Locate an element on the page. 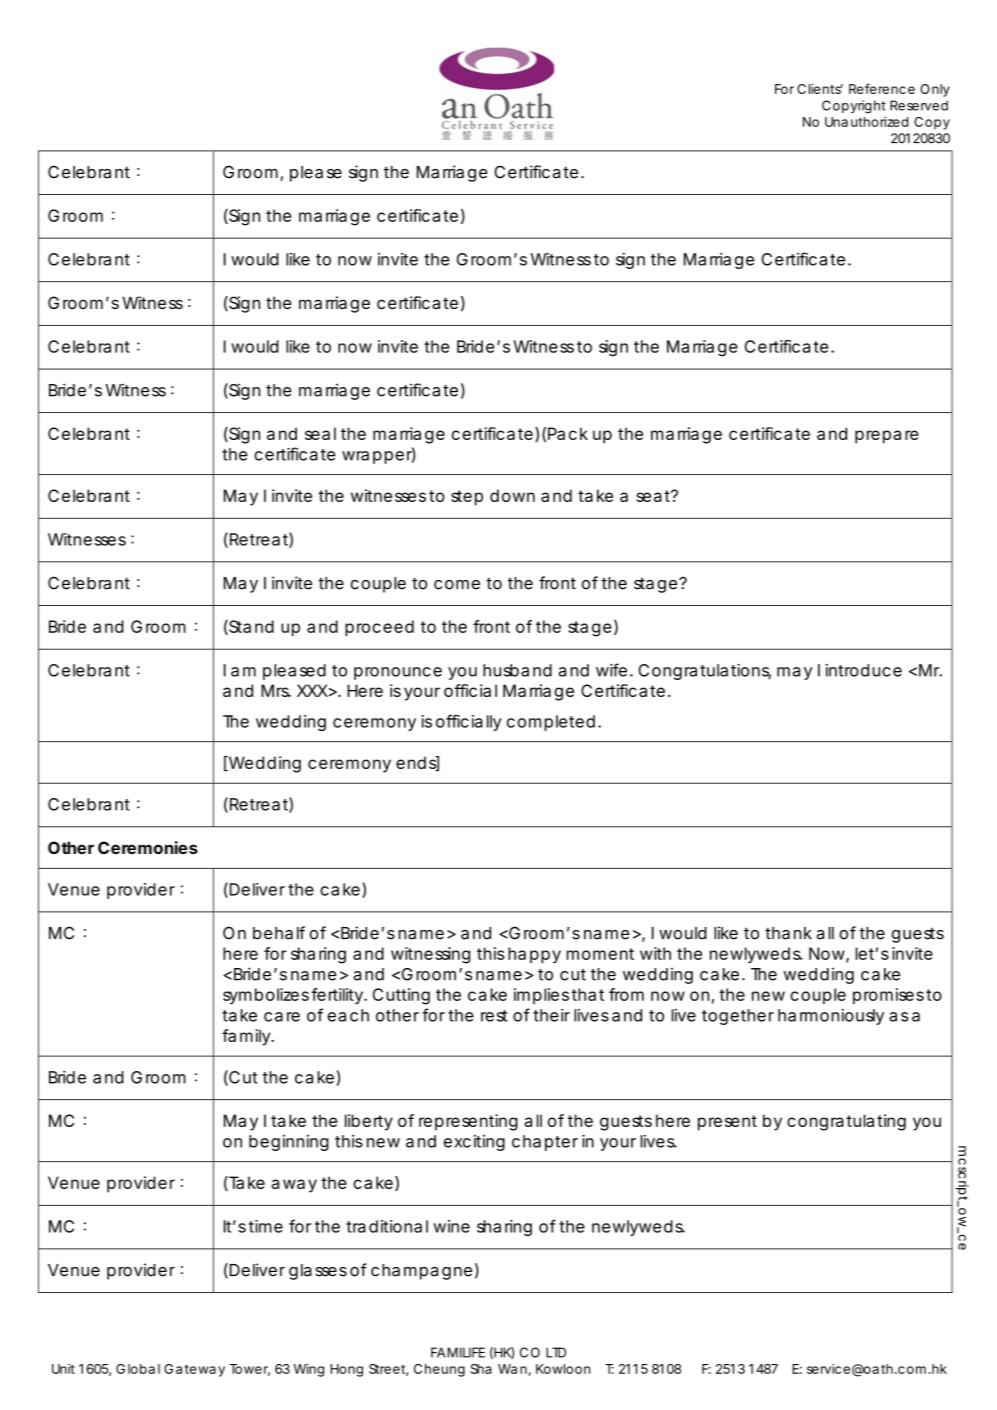 The width and height of the image is (997, 1410). Stand is located at coordinates (250, 627).
